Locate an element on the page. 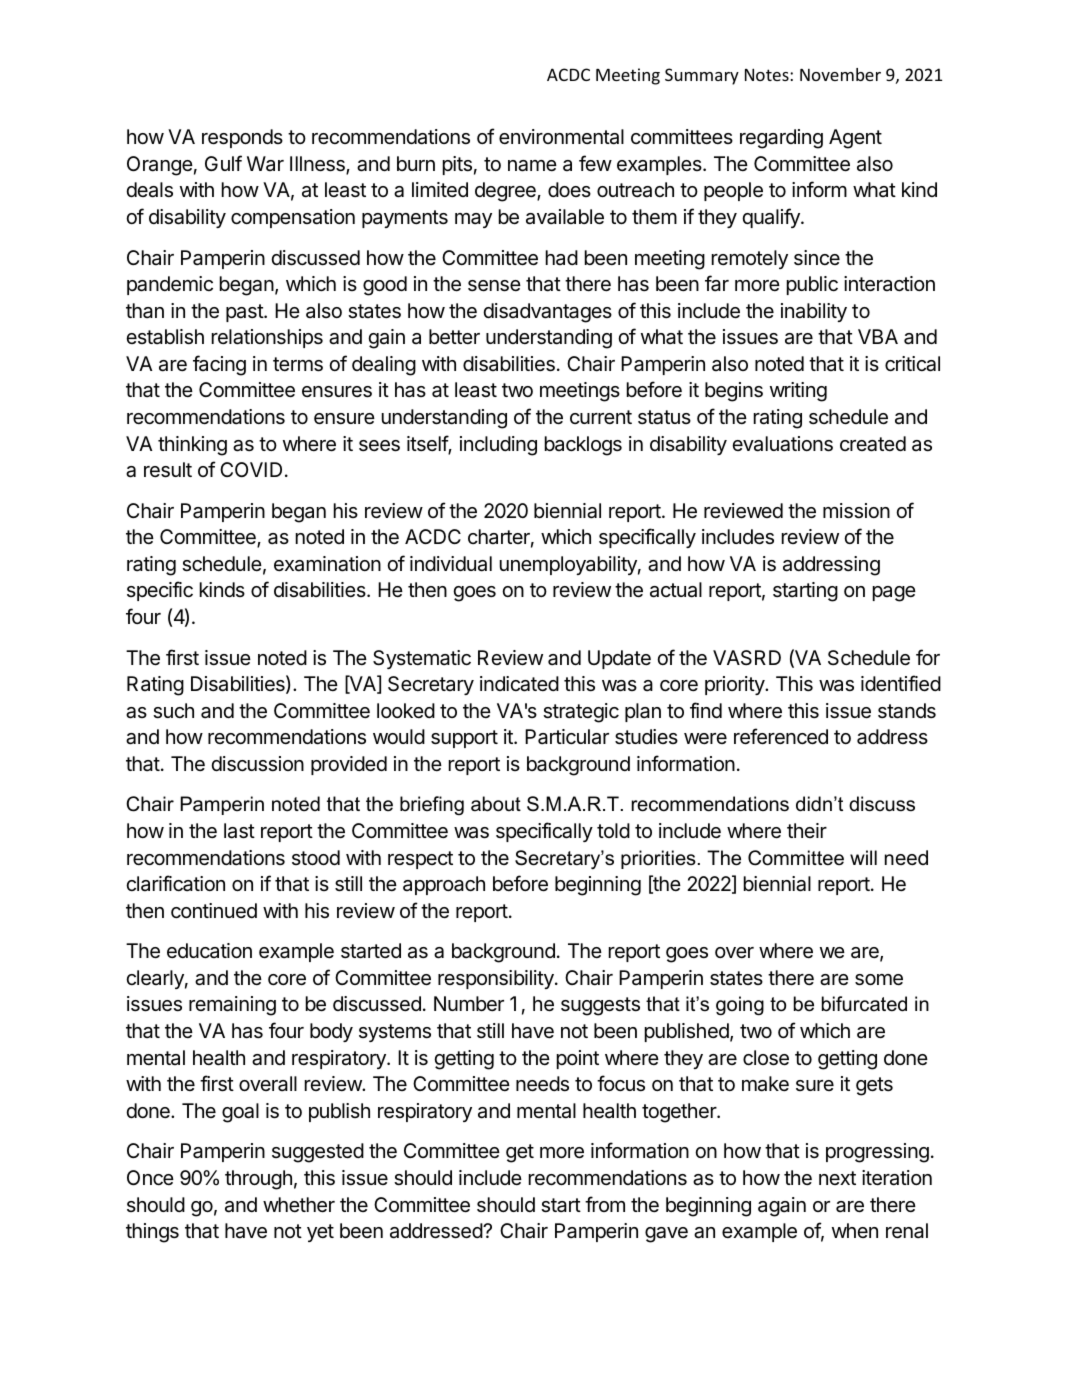  responsibility is located at coordinates (497, 979).
